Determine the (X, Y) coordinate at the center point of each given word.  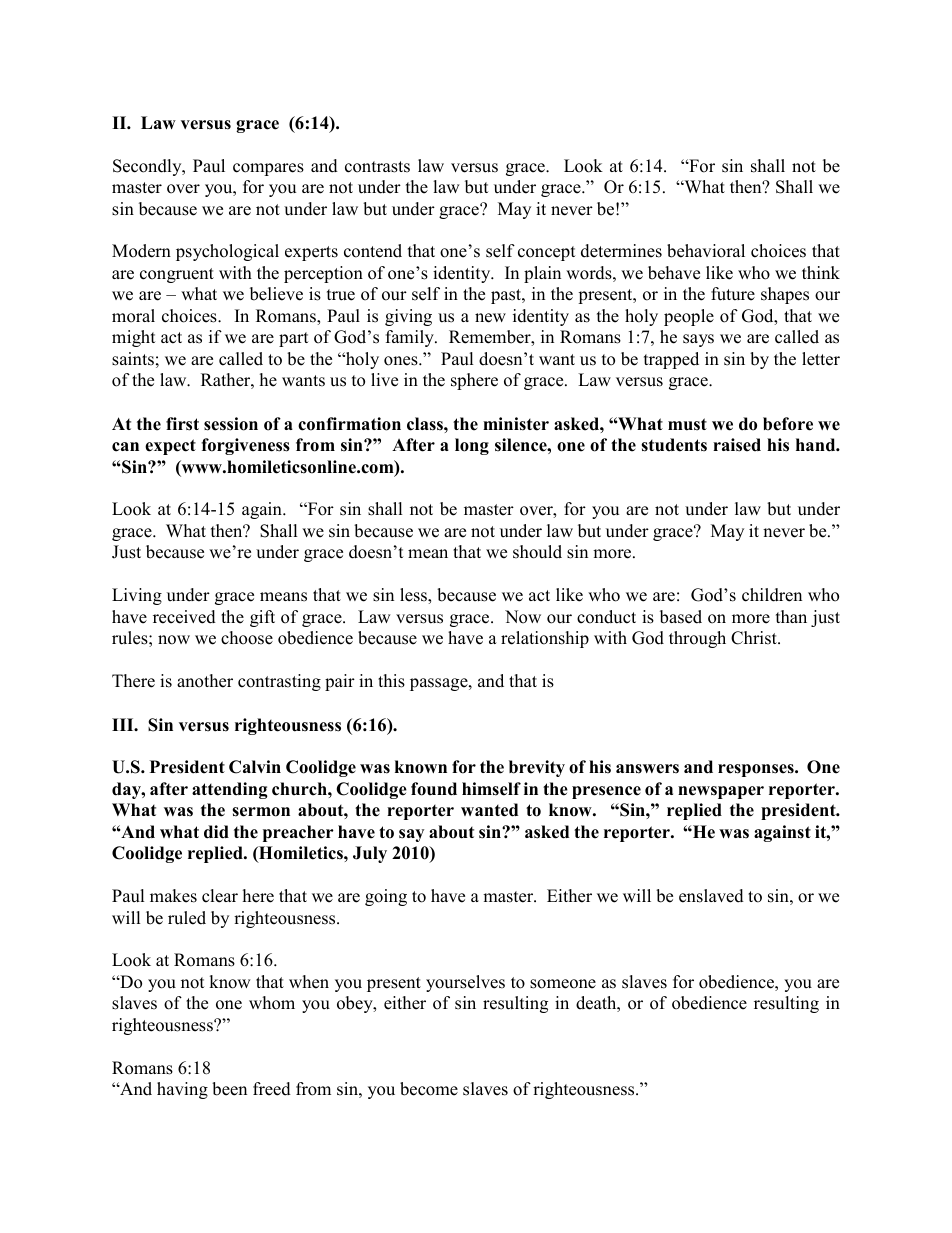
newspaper (721, 792)
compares (268, 169)
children (772, 595)
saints (133, 359)
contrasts (377, 167)
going (386, 897)
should (537, 552)
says (698, 340)
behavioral (706, 251)
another (205, 681)
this (391, 681)
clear (220, 896)
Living (137, 596)
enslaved (711, 896)
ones (402, 361)
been (229, 1089)
